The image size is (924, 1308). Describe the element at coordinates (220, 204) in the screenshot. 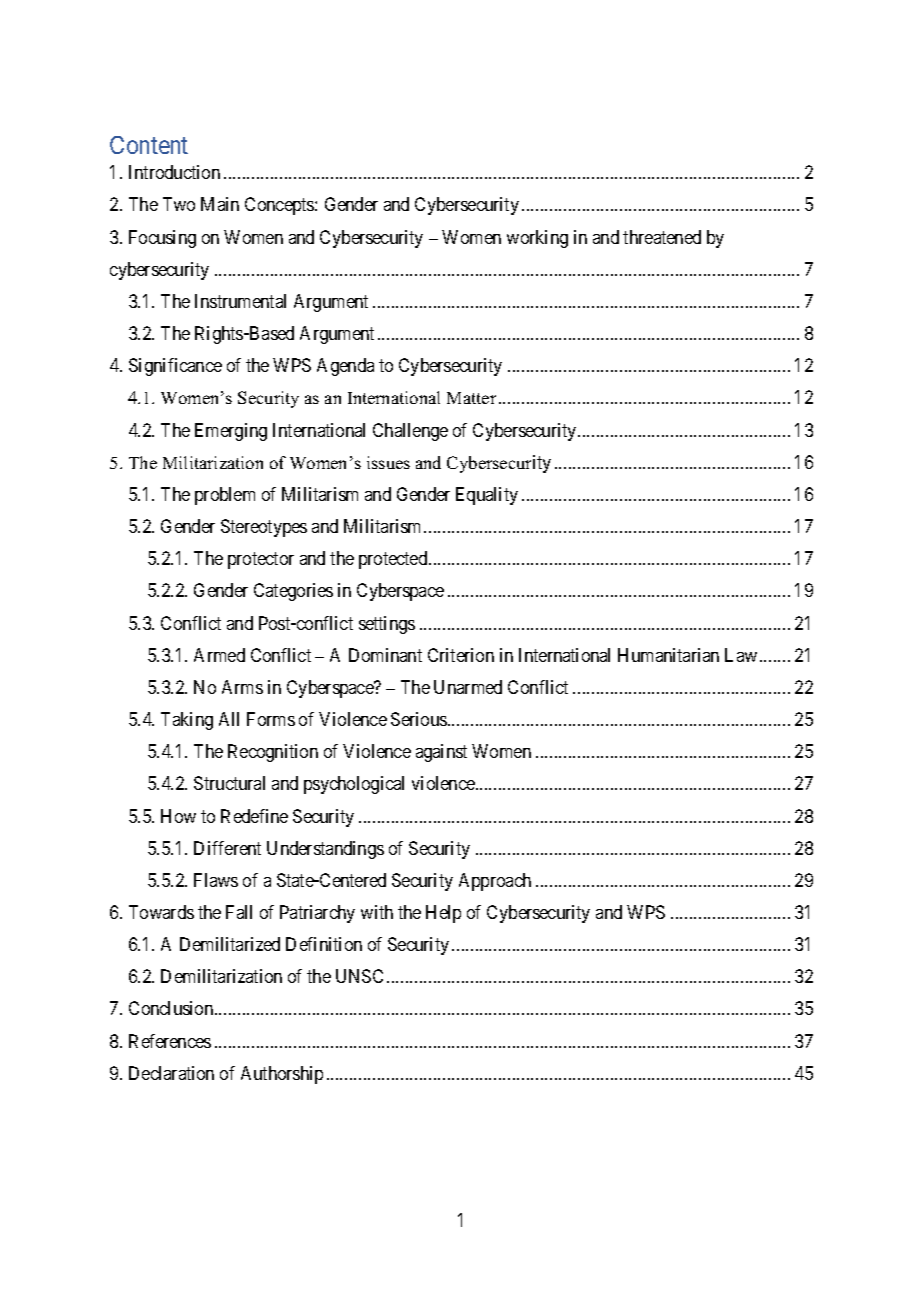

I see `Main` at that location.
